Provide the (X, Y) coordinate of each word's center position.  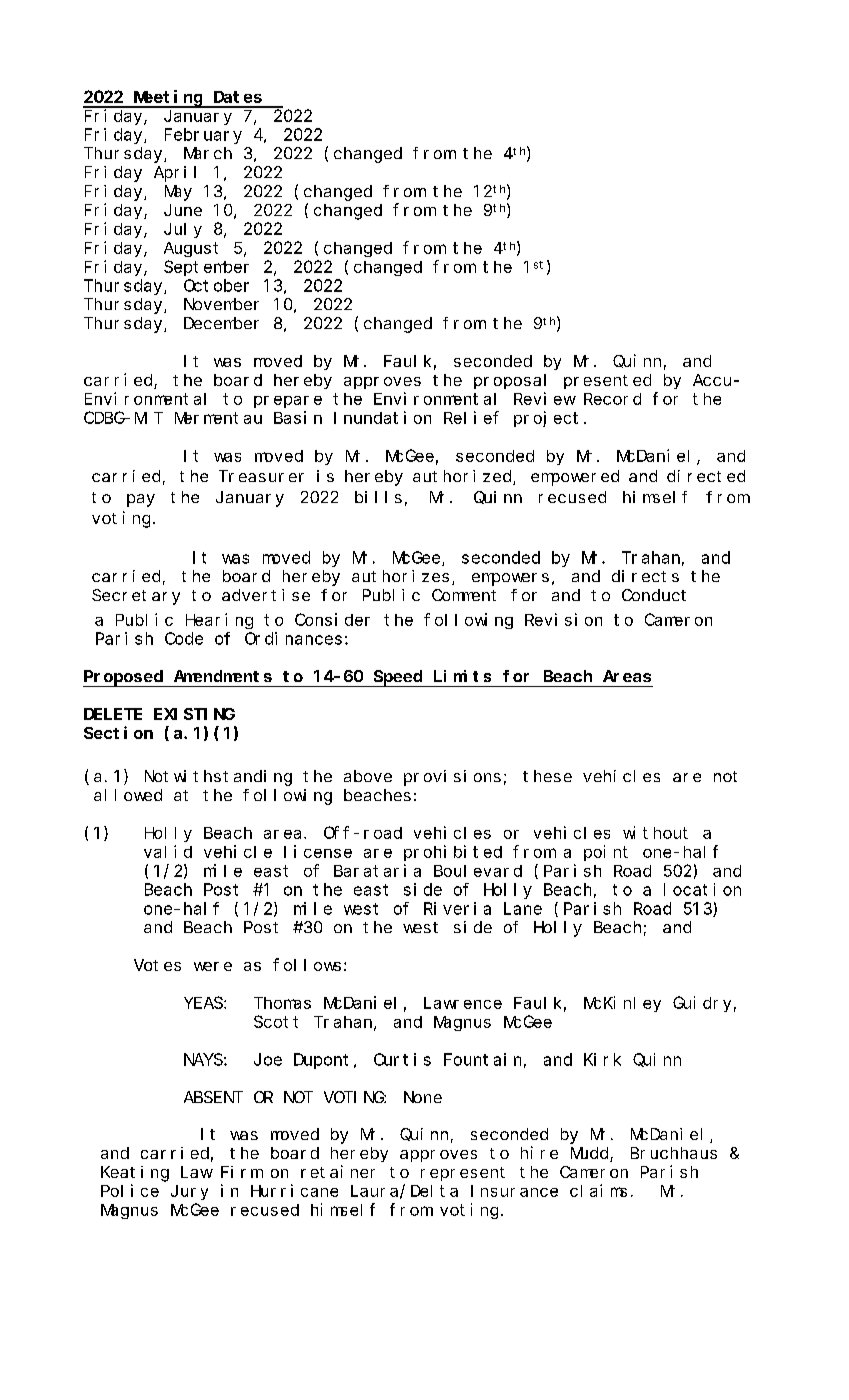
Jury (189, 1192)
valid (168, 851)
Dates (238, 97)
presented (607, 381)
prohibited (453, 853)
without (655, 832)
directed (706, 476)
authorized (463, 477)
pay (141, 500)
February (203, 136)
